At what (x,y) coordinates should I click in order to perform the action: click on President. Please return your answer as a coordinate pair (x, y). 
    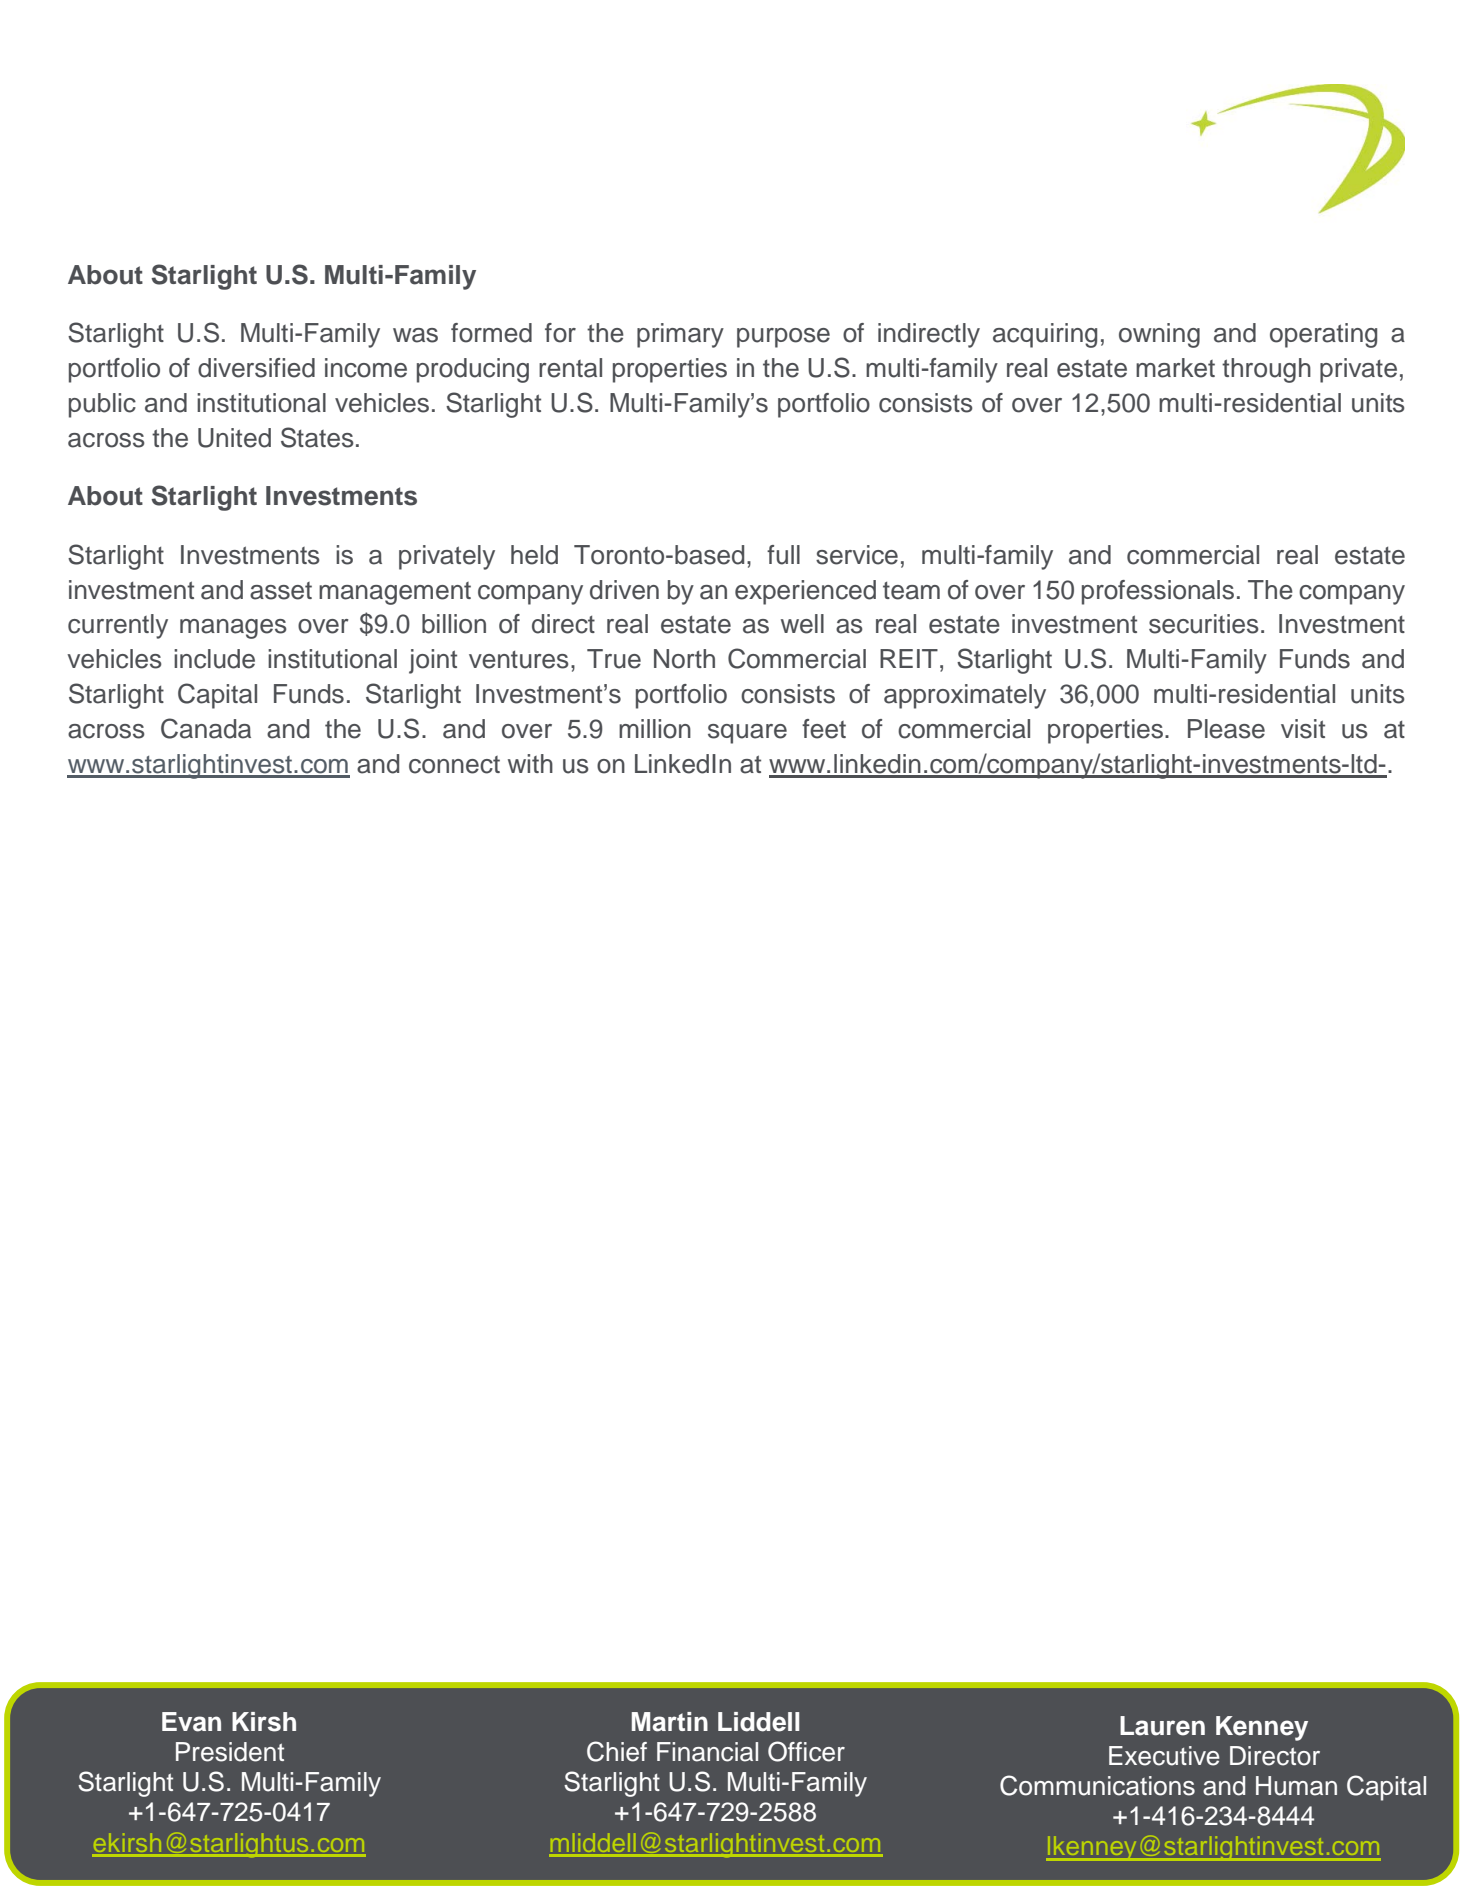
    Looking at the image, I should click on (230, 1752).
